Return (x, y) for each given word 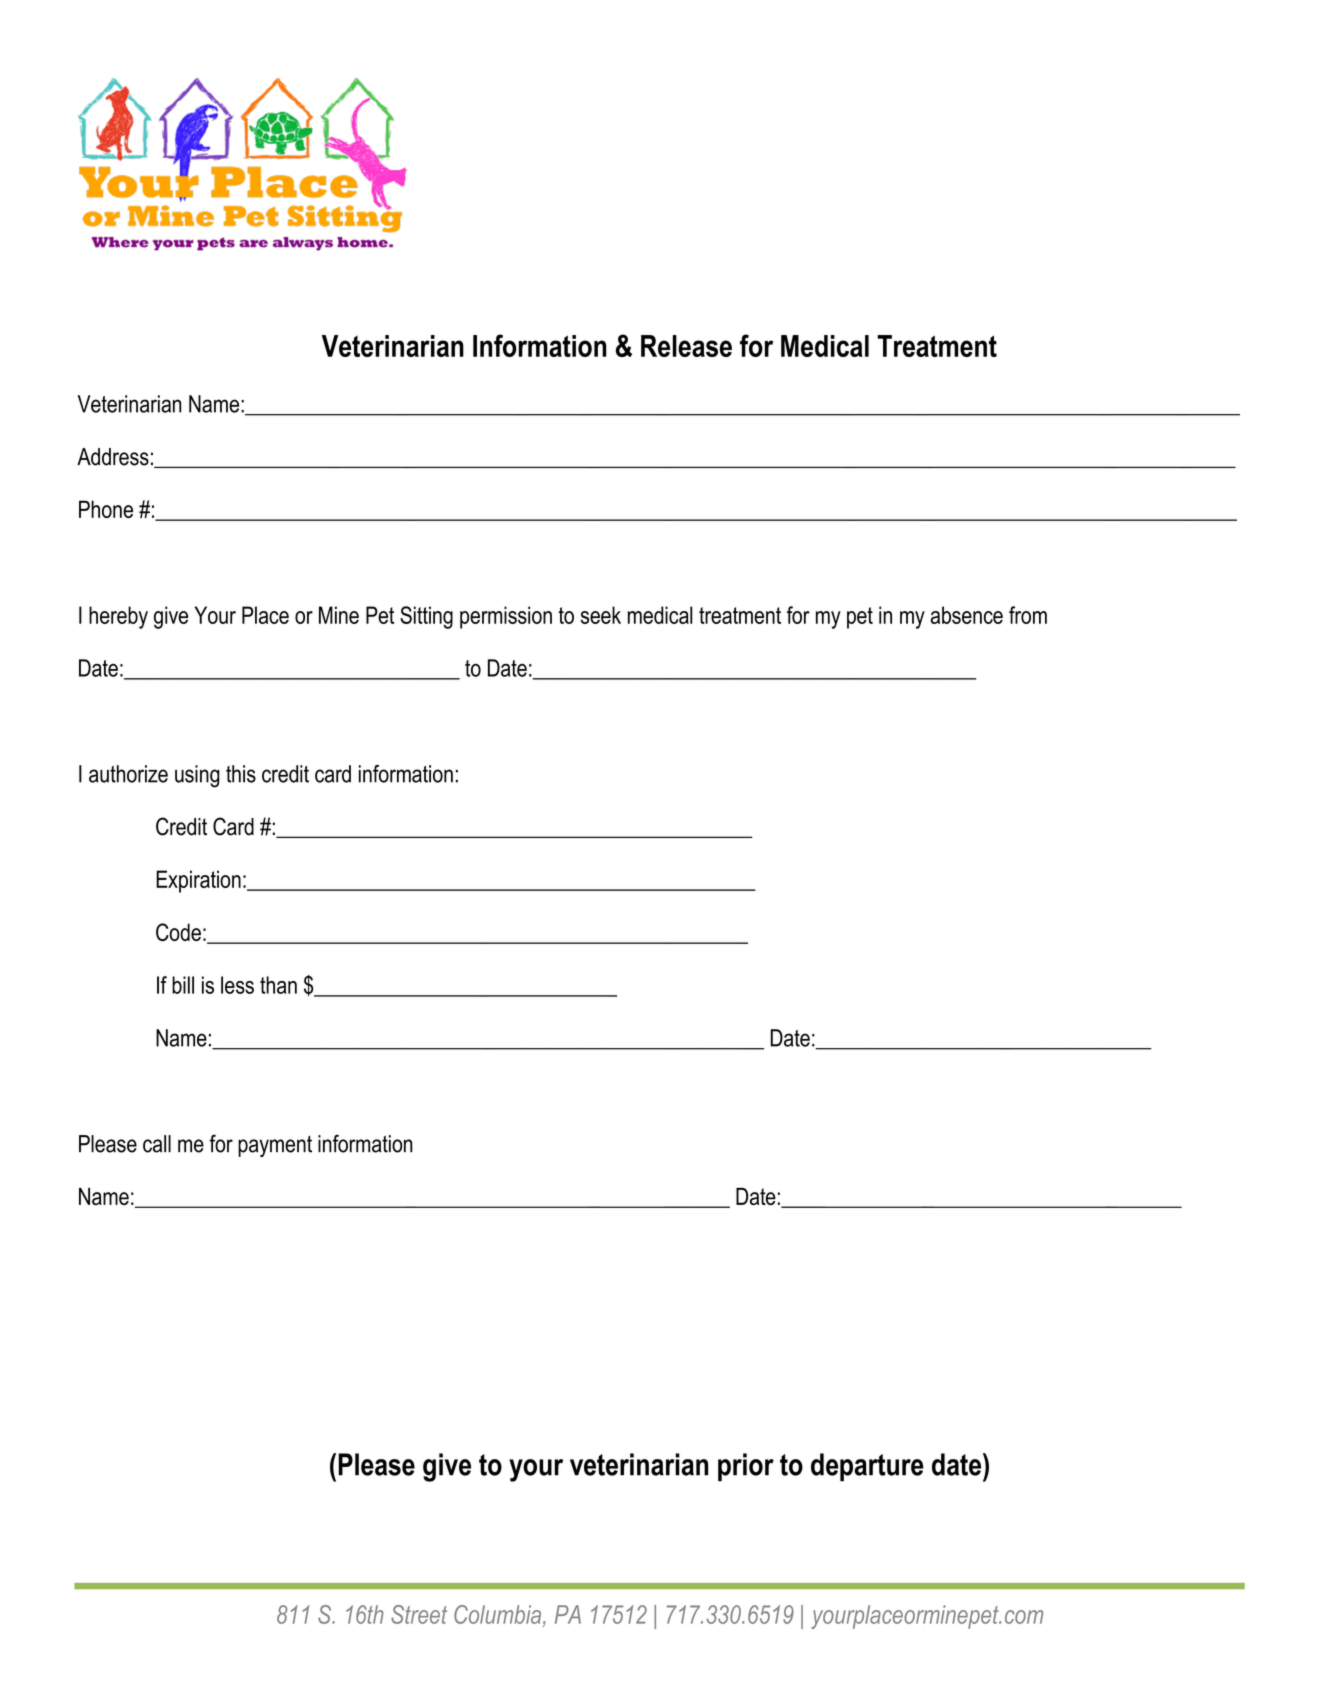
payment (275, 1146)
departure (867, 1467)
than (278, 985)
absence (966, 615)
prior (746, 1467)
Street (419, 1614)
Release (686, 346)
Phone (106, 509)
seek (601, 615)
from (1028, 615)
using (197, 776)
